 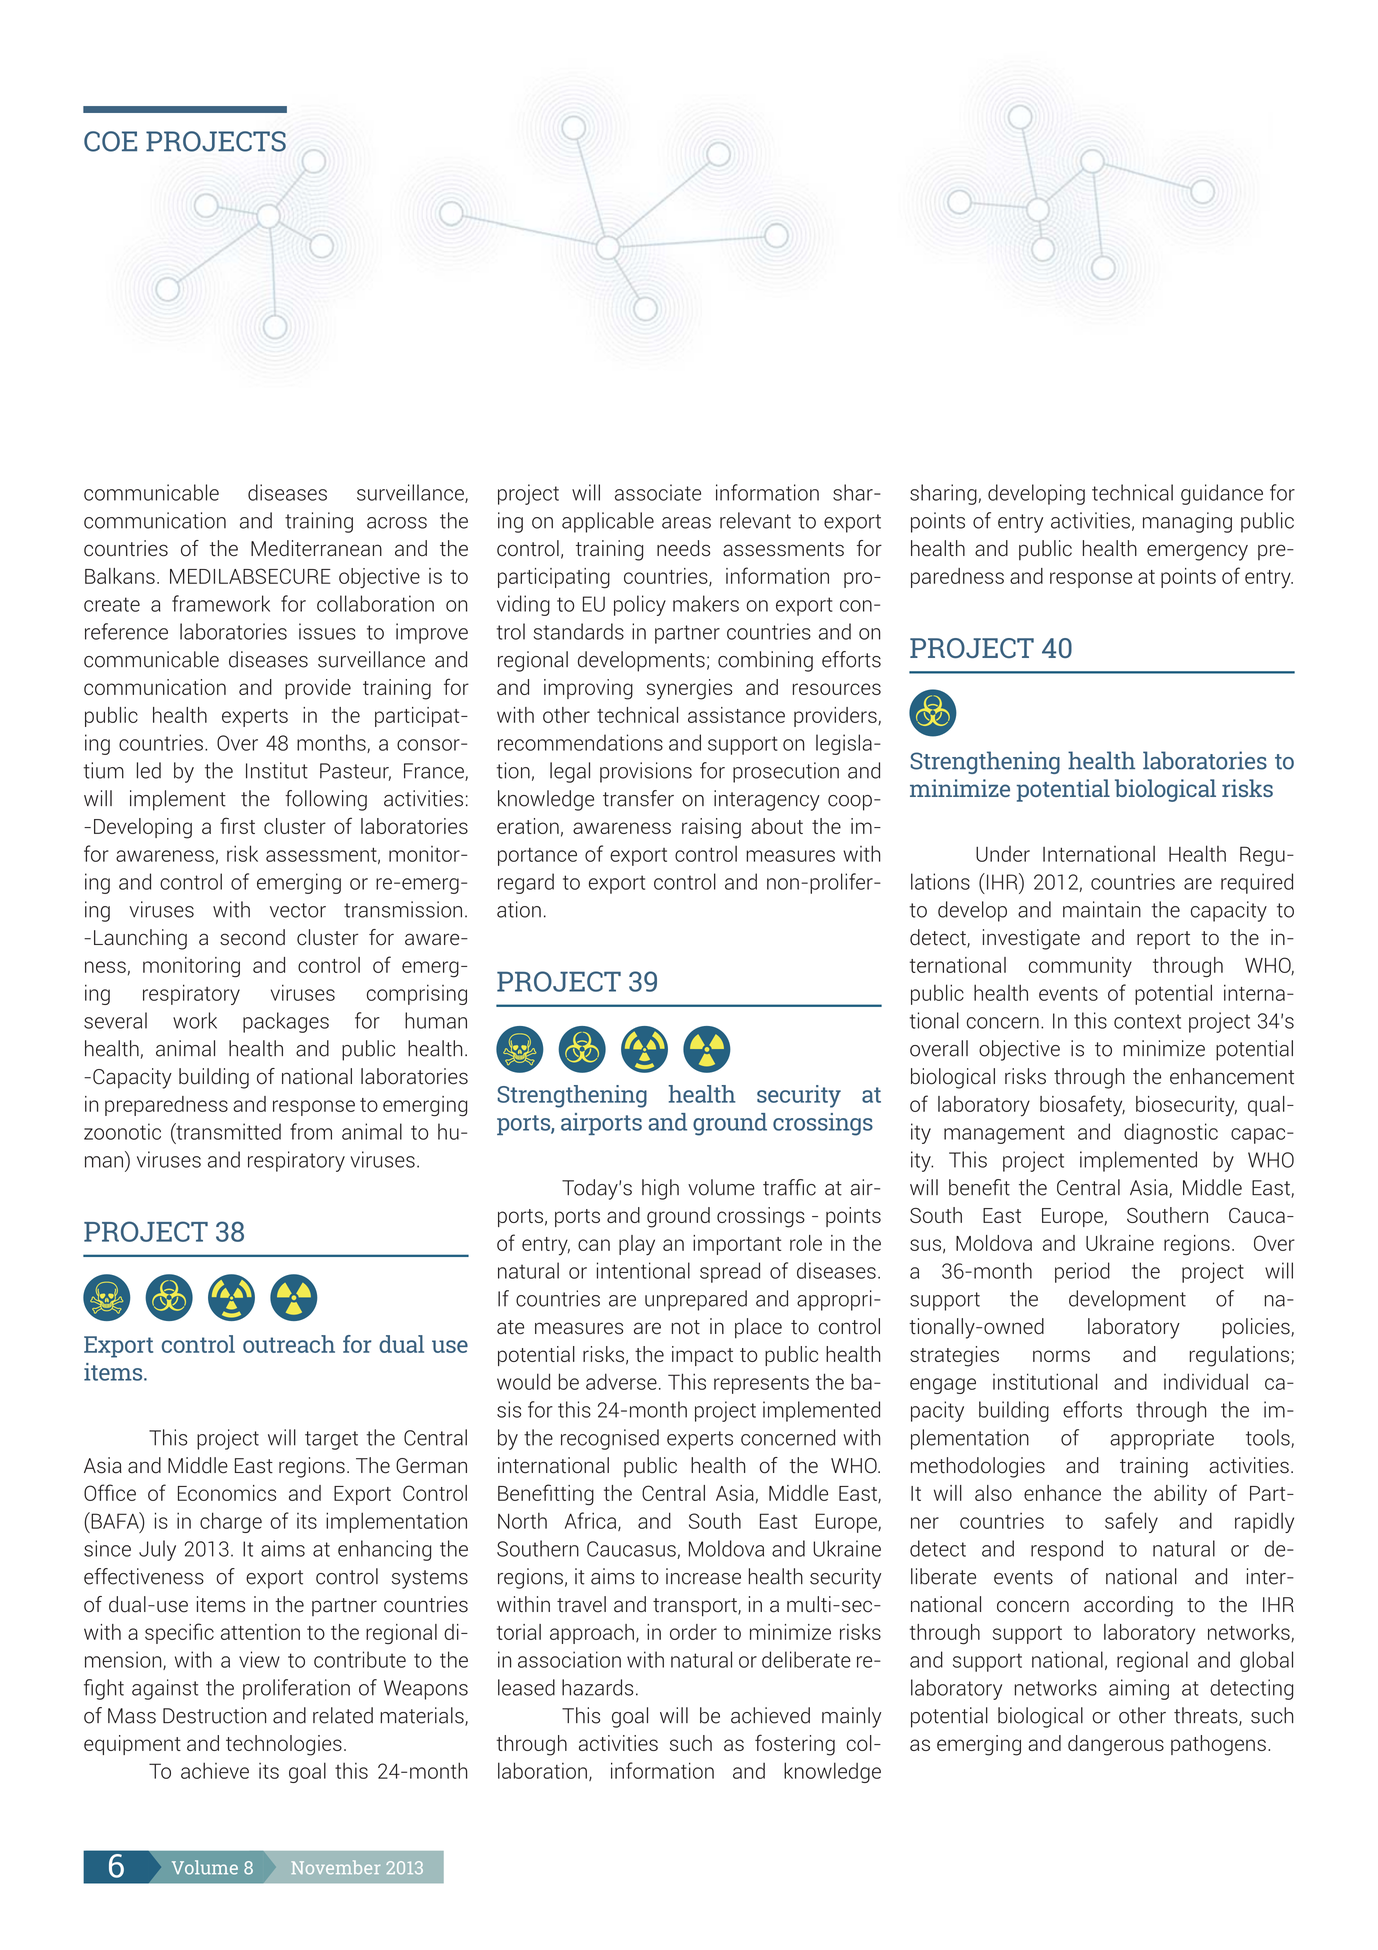 I want to click on unprepared, so click(x=696, y=1300).
